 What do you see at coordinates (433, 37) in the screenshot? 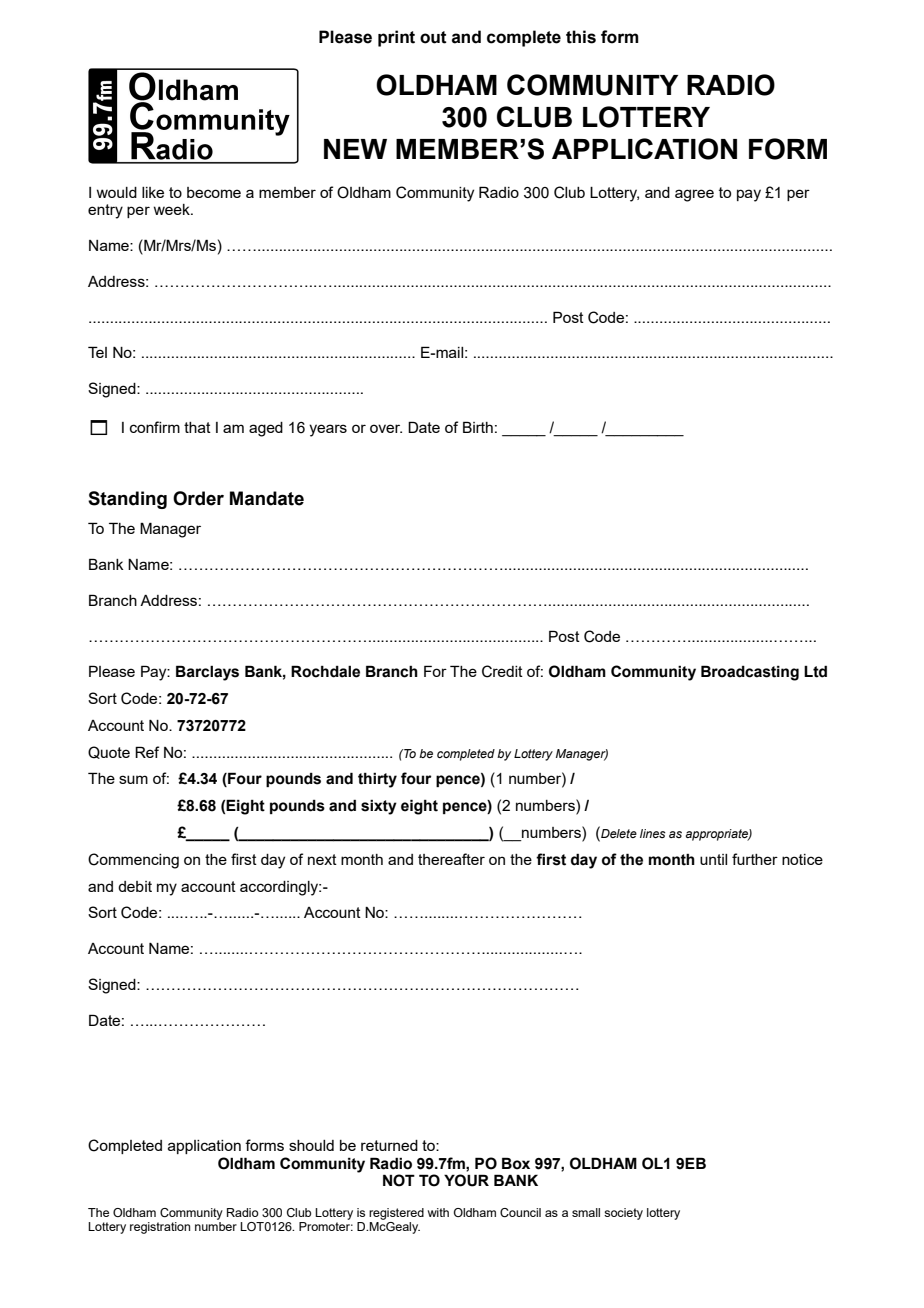
I see `out` at bounding box center [433, 37].
